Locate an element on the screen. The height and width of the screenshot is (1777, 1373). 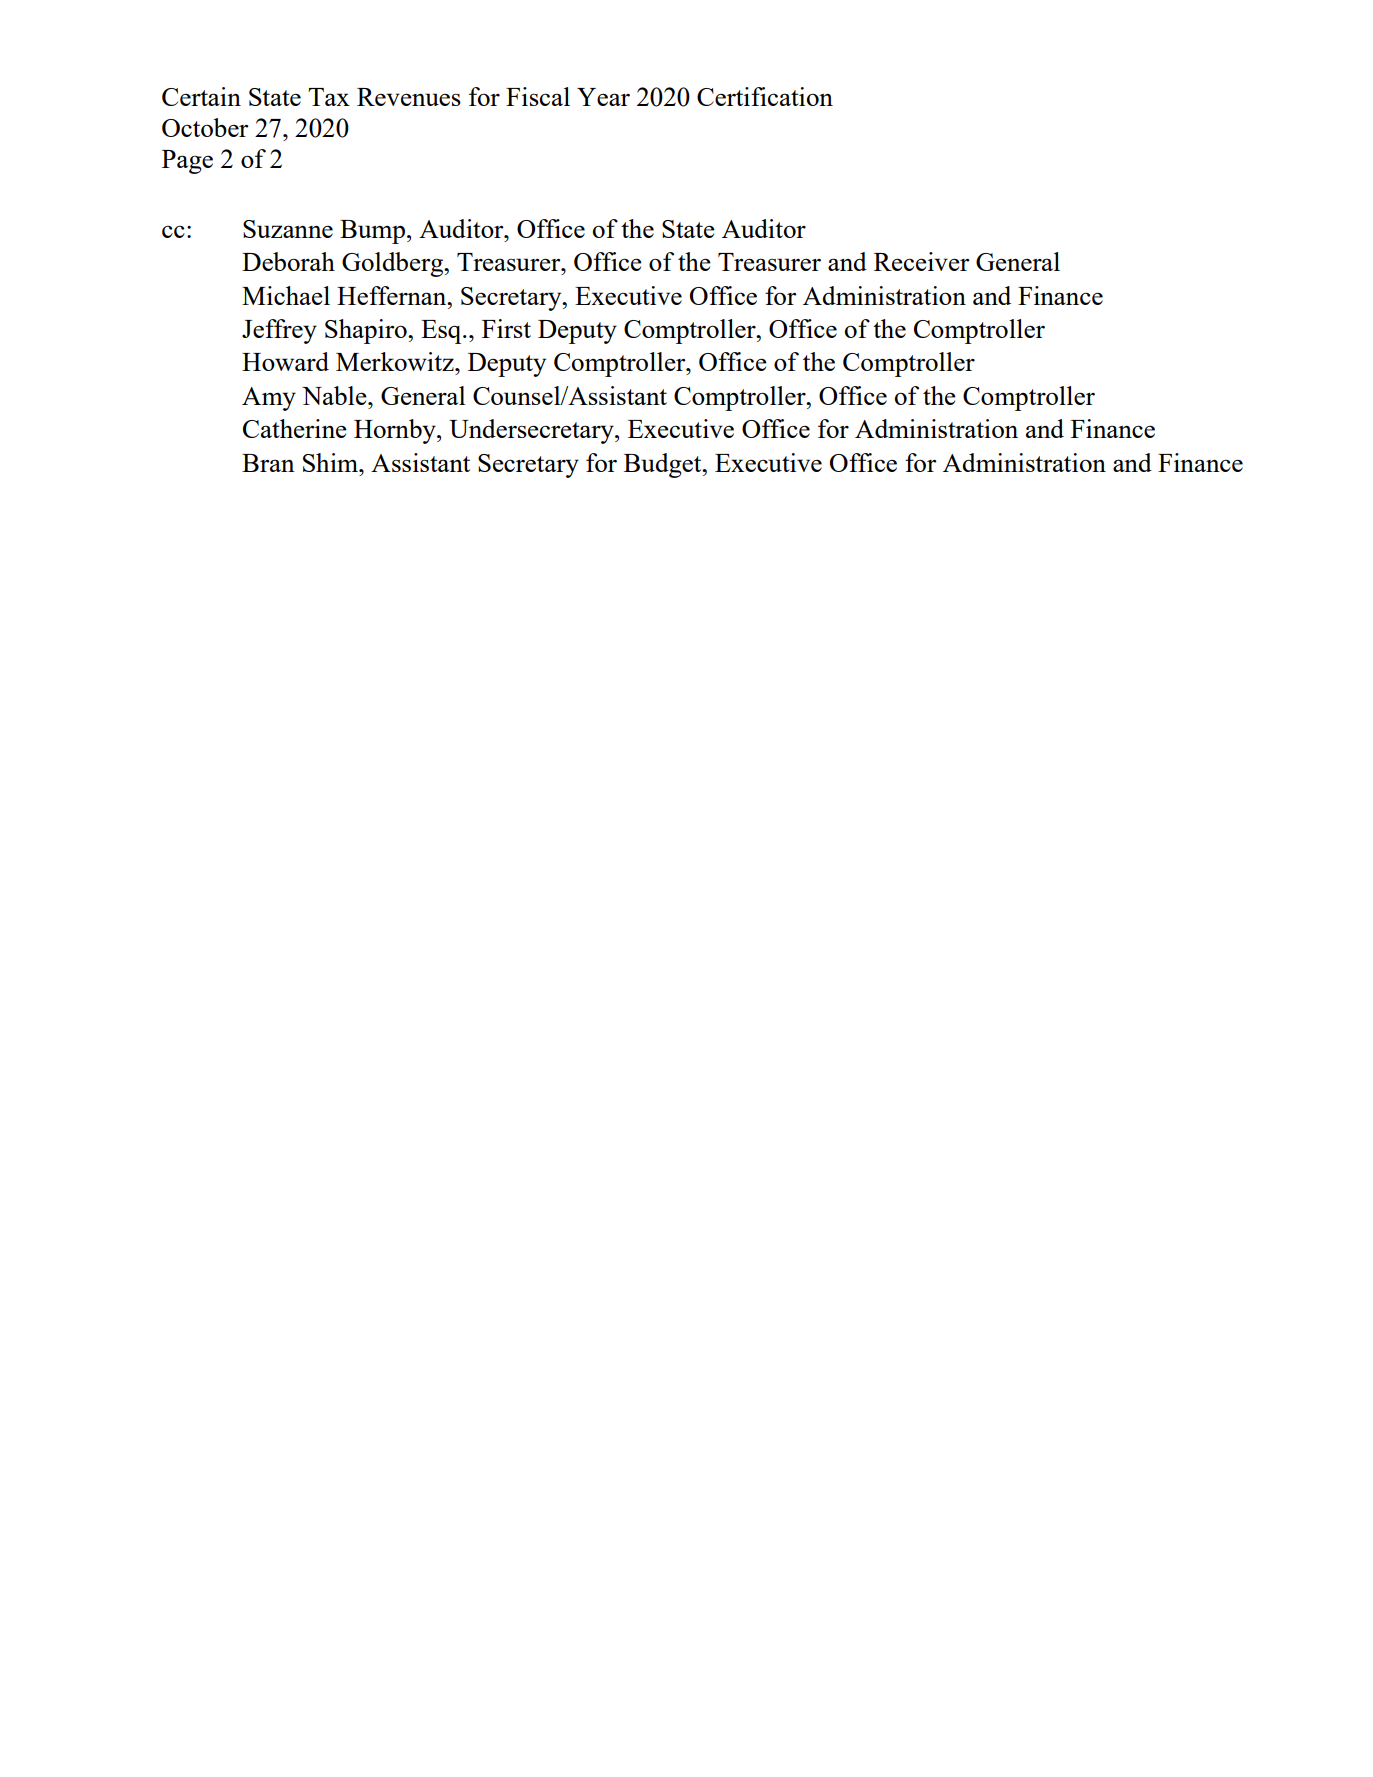
Michael is located at coordinates (286, 295).
